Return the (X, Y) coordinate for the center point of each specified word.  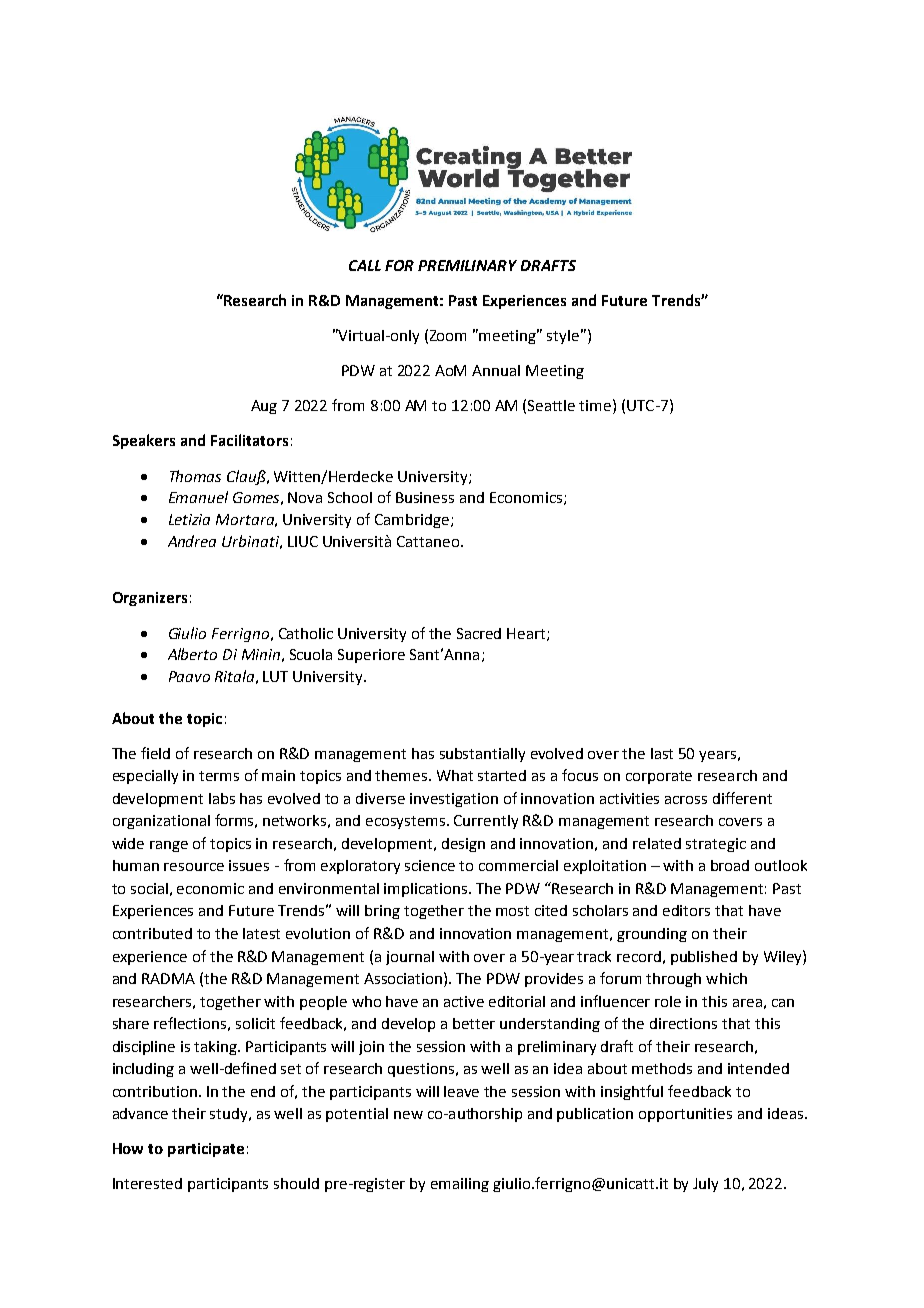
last (662, 753)
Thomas (195, 476)
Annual (496, 370)
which (726, 978)
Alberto (192, 654)
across (686, 800)
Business (425, 497)
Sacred (479, 633)
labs (222, 798)
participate (206, 1150)
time (596, 405)
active (464, 1001)
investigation (454, 800)
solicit (255, 1023)
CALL (365, 265)
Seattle (551, 405)
